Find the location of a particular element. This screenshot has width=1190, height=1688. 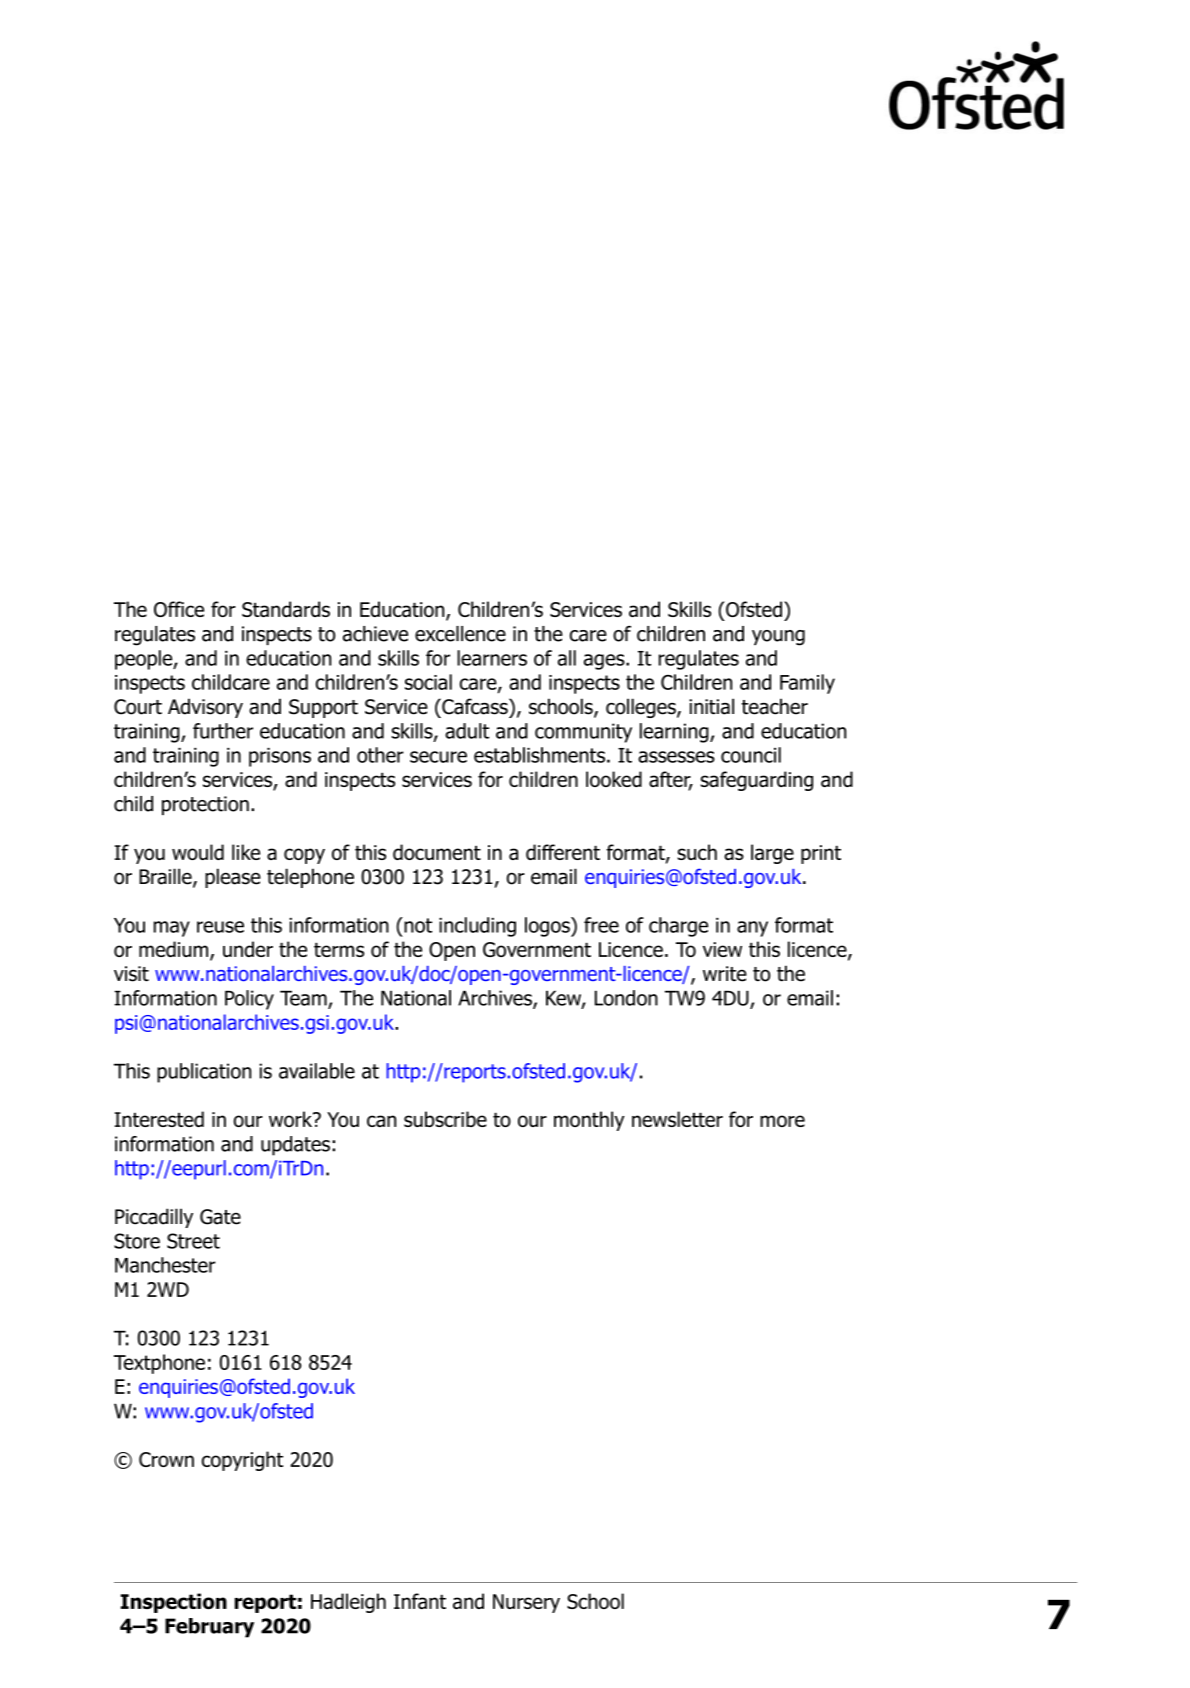

young is located at coordinates (778, 638).
